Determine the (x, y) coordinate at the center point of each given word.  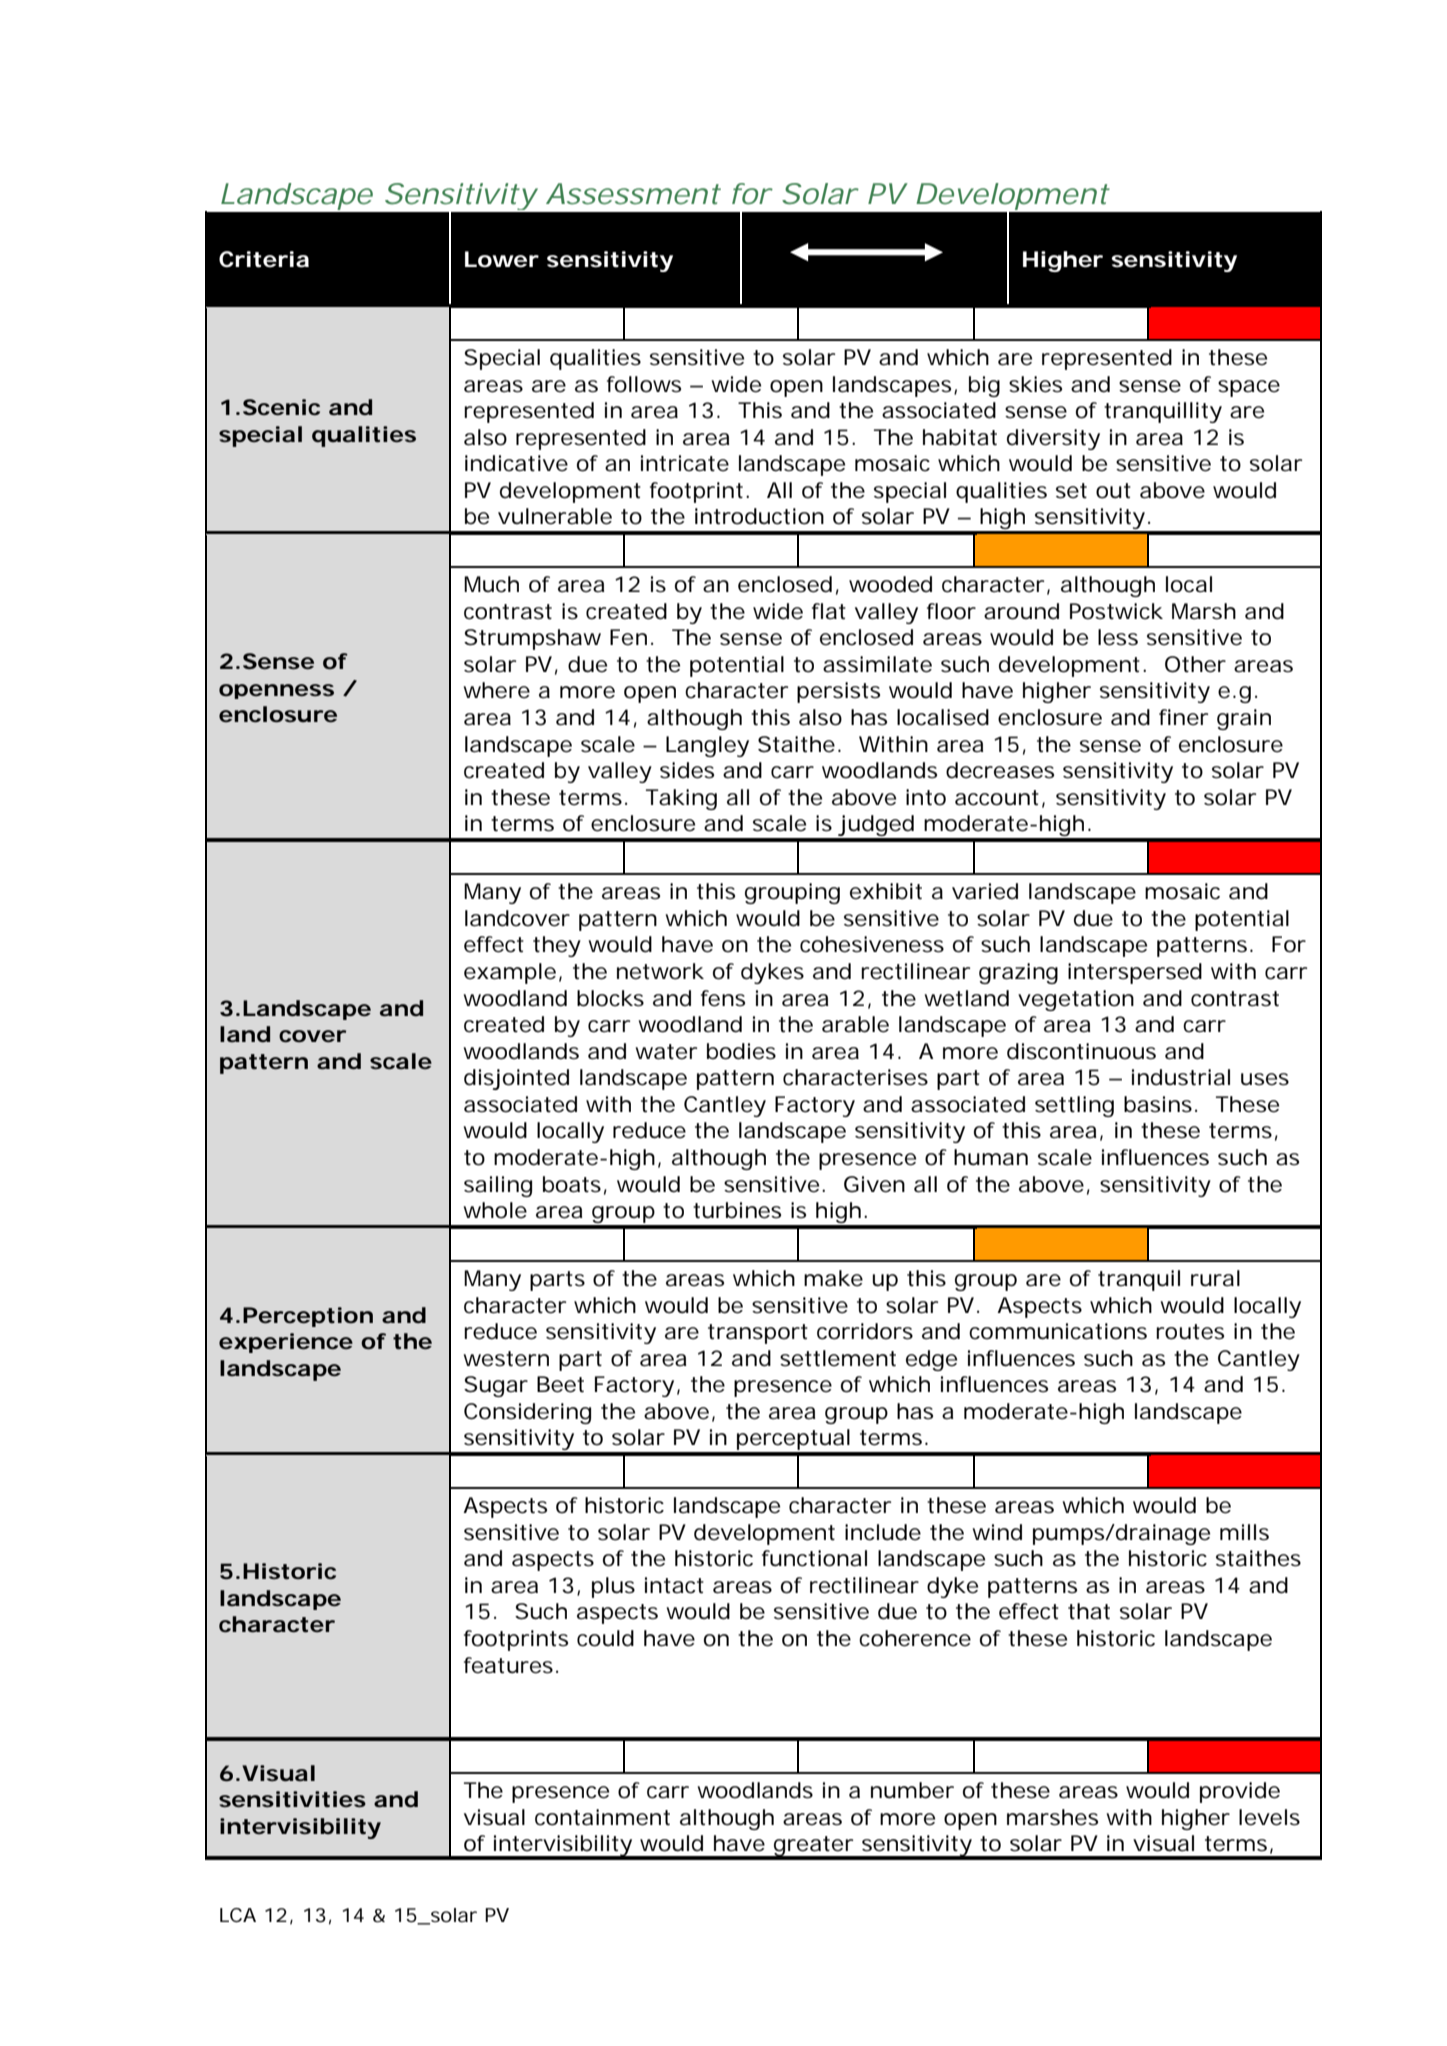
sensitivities (292, 1799)
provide (1240, 1792)
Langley (707, 746)
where (496, 690)
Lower (502, 259)
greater (813, 1847)
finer (1183, 717)
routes (1190, 1332)
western (506, 1359)
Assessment (633, 194)
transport (758, 1334)
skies (1035, 384)
